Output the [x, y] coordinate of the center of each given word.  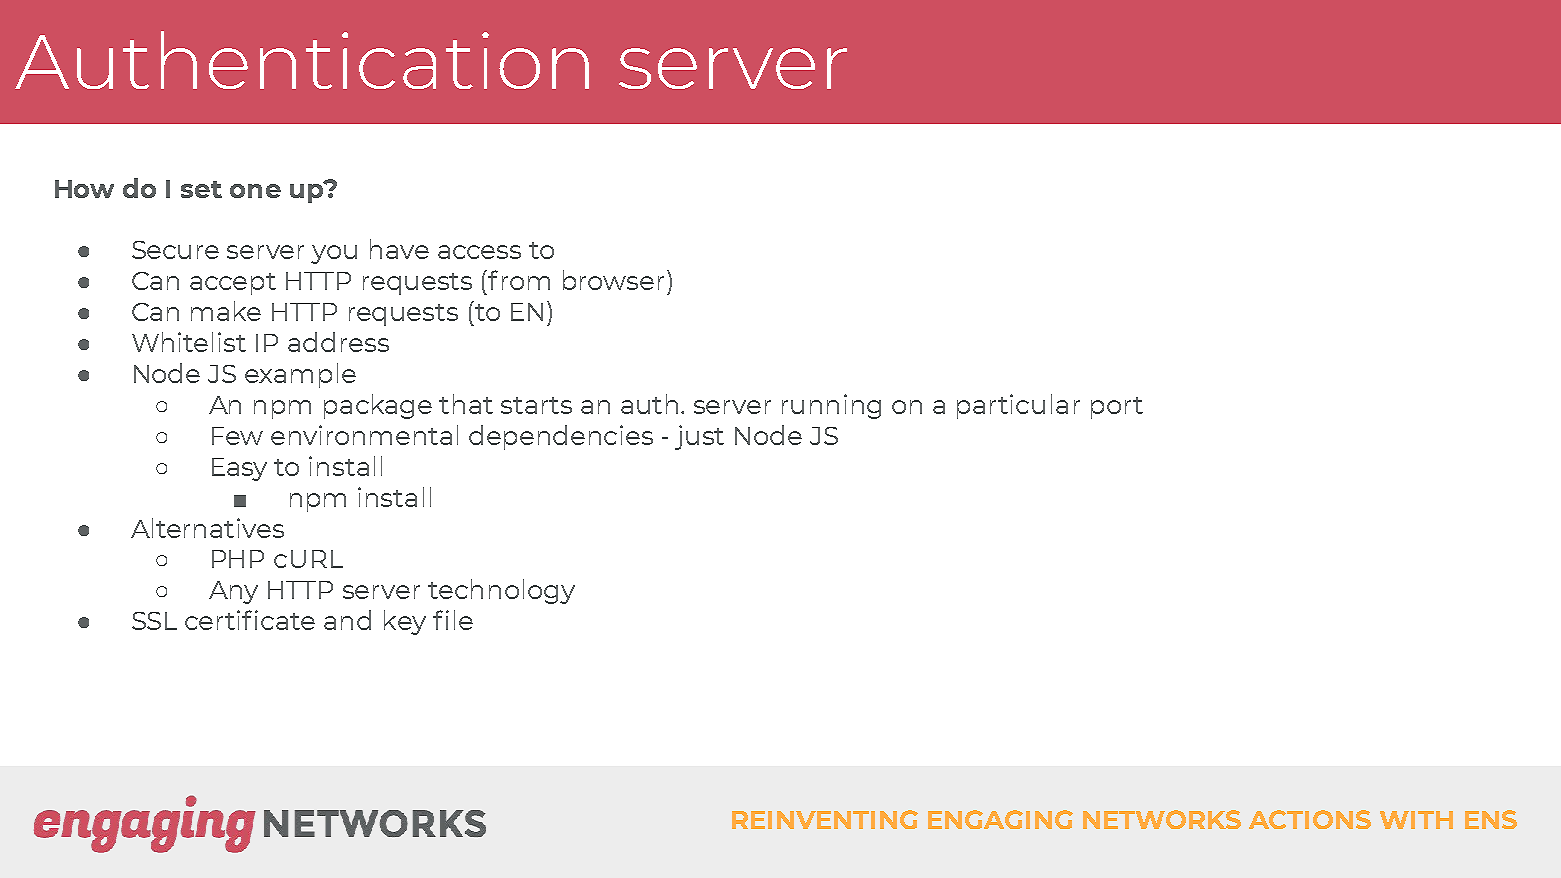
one [255, 191]
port [1117, 408]
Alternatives [207, 528]
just [699, 437]
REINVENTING [825, 819]
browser [613, 280]
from [519, 280]
